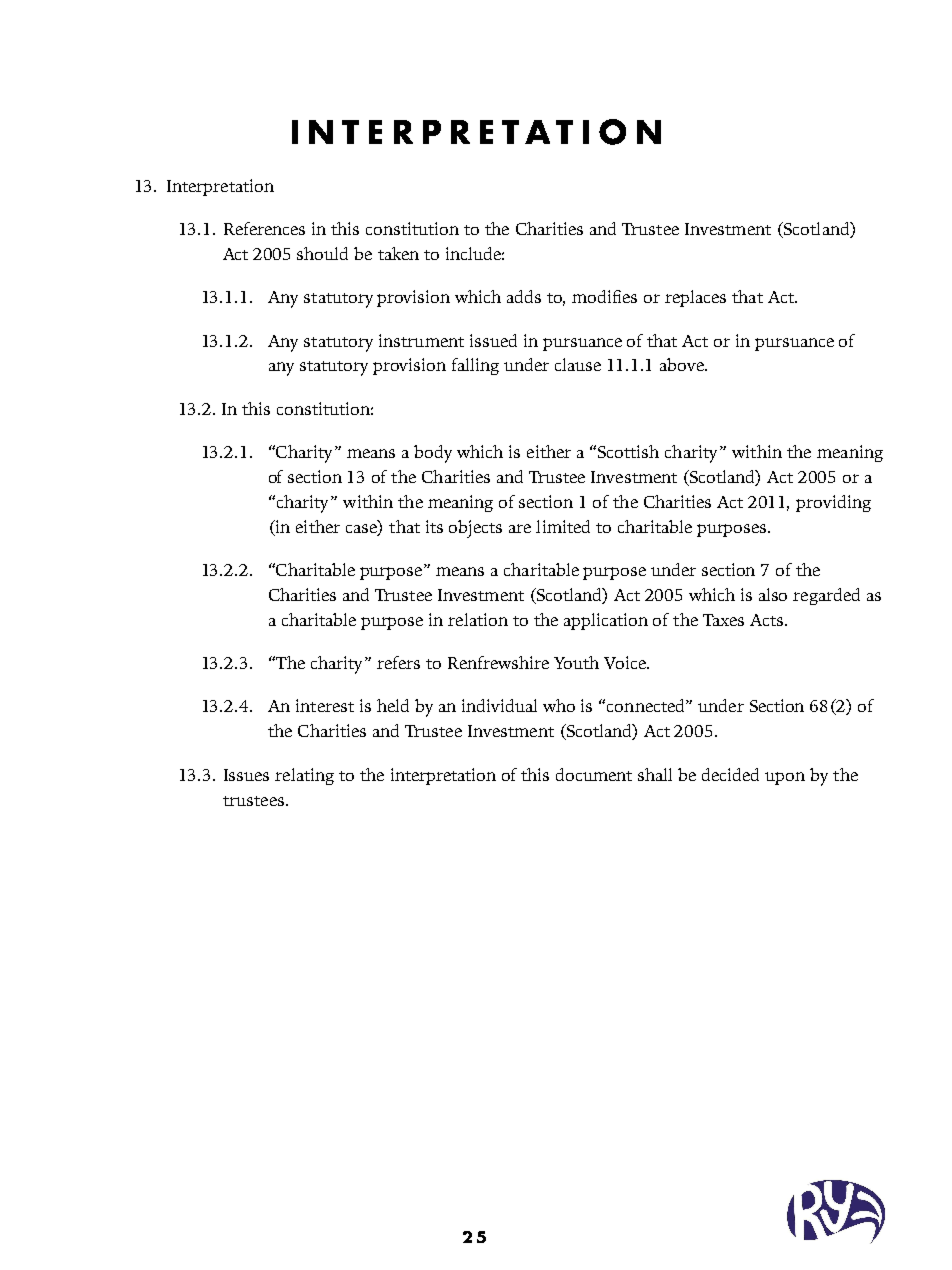 The height and width of the screenshot is (1270, 952). Describe the element at coordinates (322, 253) in the screenshot. I see `should` at that location.
